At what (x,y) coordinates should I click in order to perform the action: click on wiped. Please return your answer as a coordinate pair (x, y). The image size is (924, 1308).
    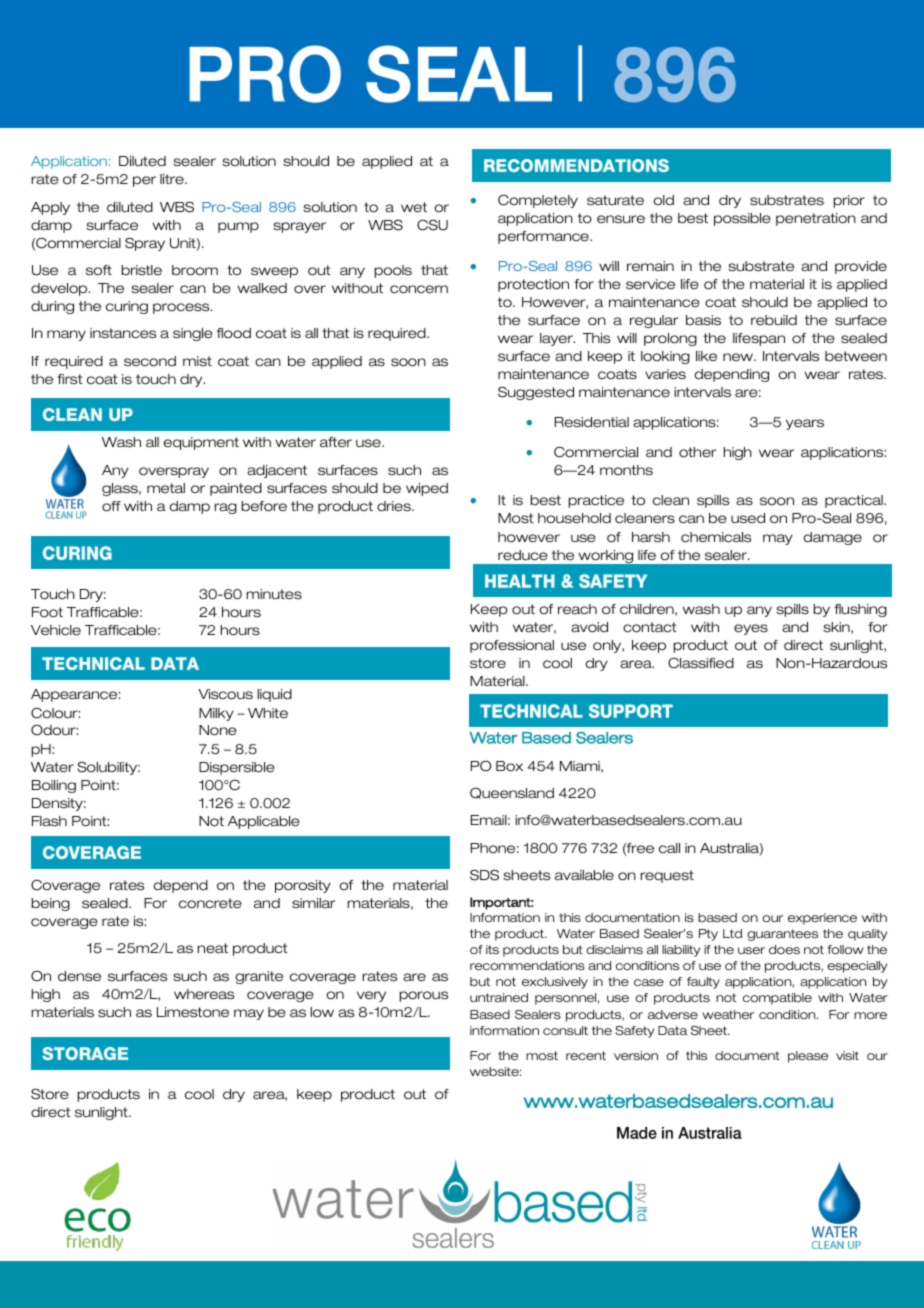
    Looking at the image, I should click on (427, 489).
